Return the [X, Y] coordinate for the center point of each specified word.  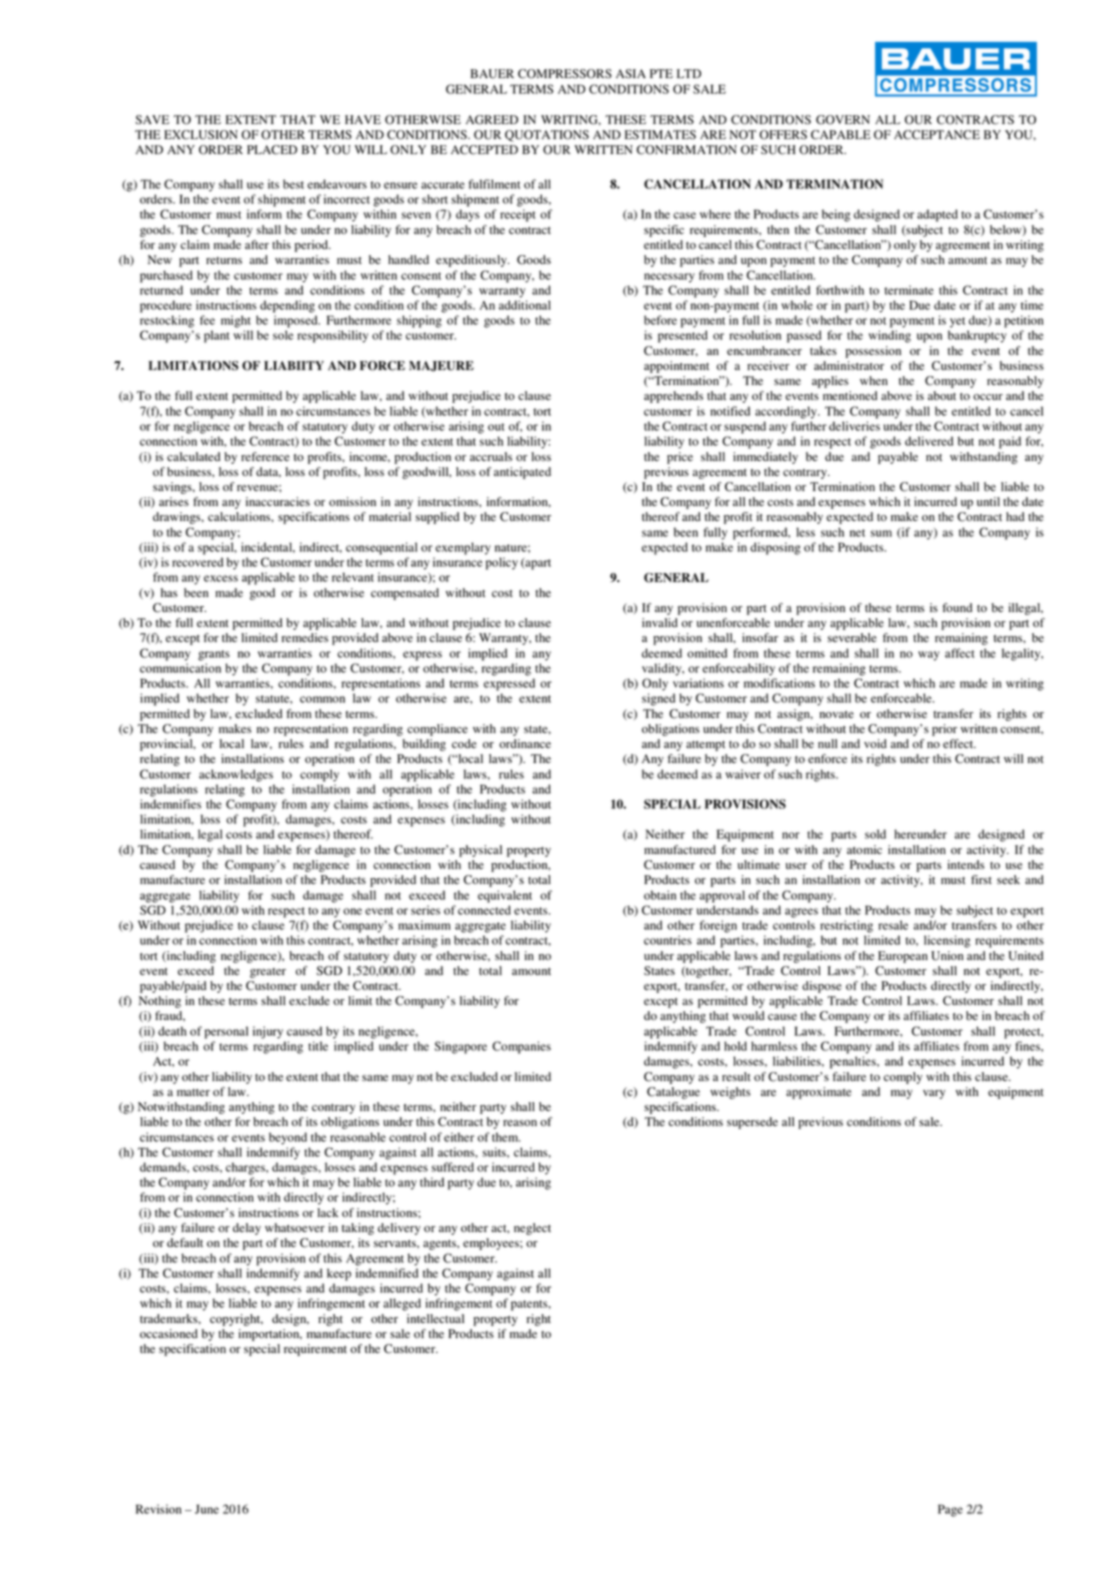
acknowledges [236, 775]
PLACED [272, 150]
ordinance [525, 743]
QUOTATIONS [547, 136]
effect [959, 743]
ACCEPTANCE [937, 135]
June [207, 1509]
